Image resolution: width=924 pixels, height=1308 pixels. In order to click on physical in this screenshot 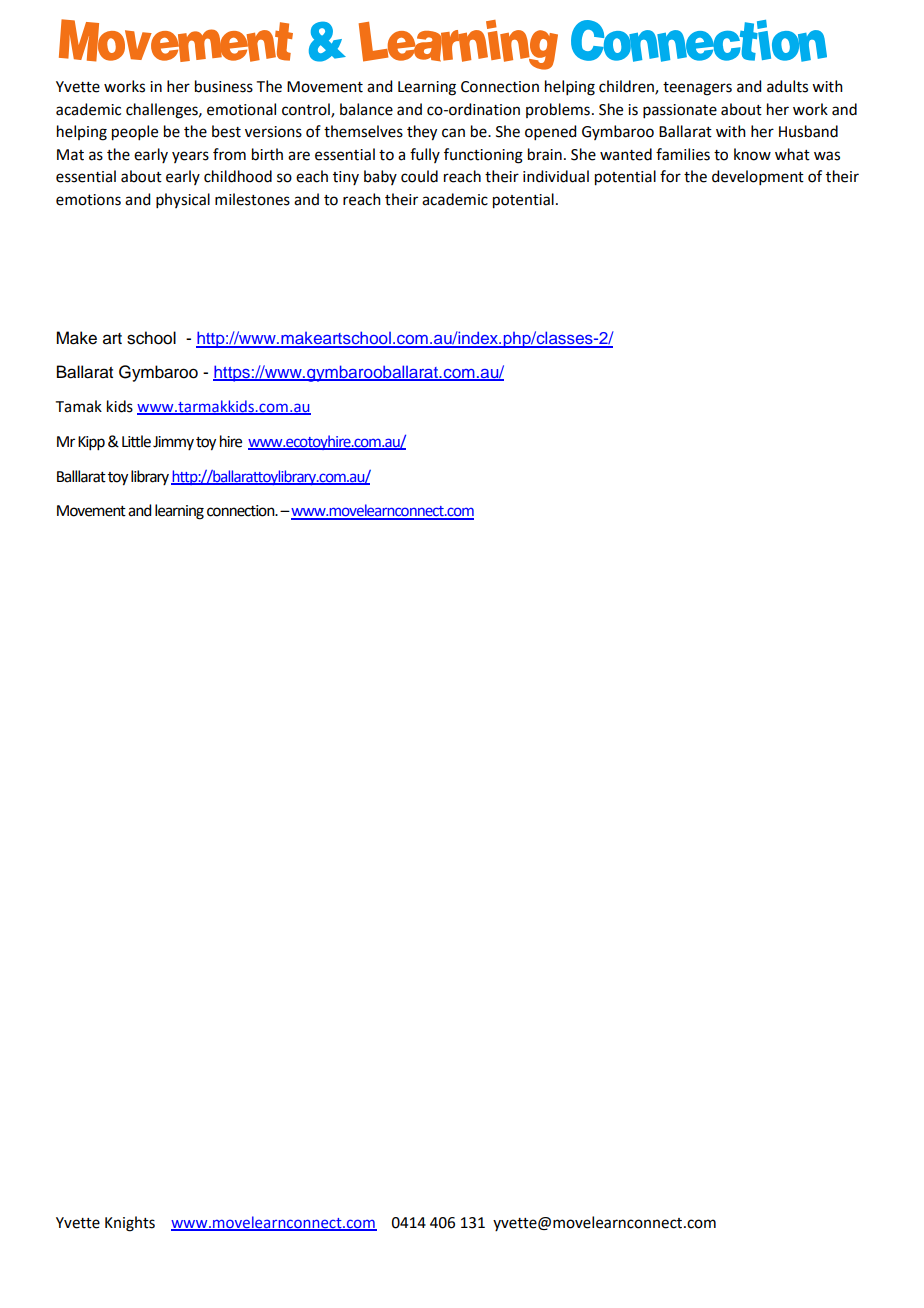, I will do `click(183, 200)`.
